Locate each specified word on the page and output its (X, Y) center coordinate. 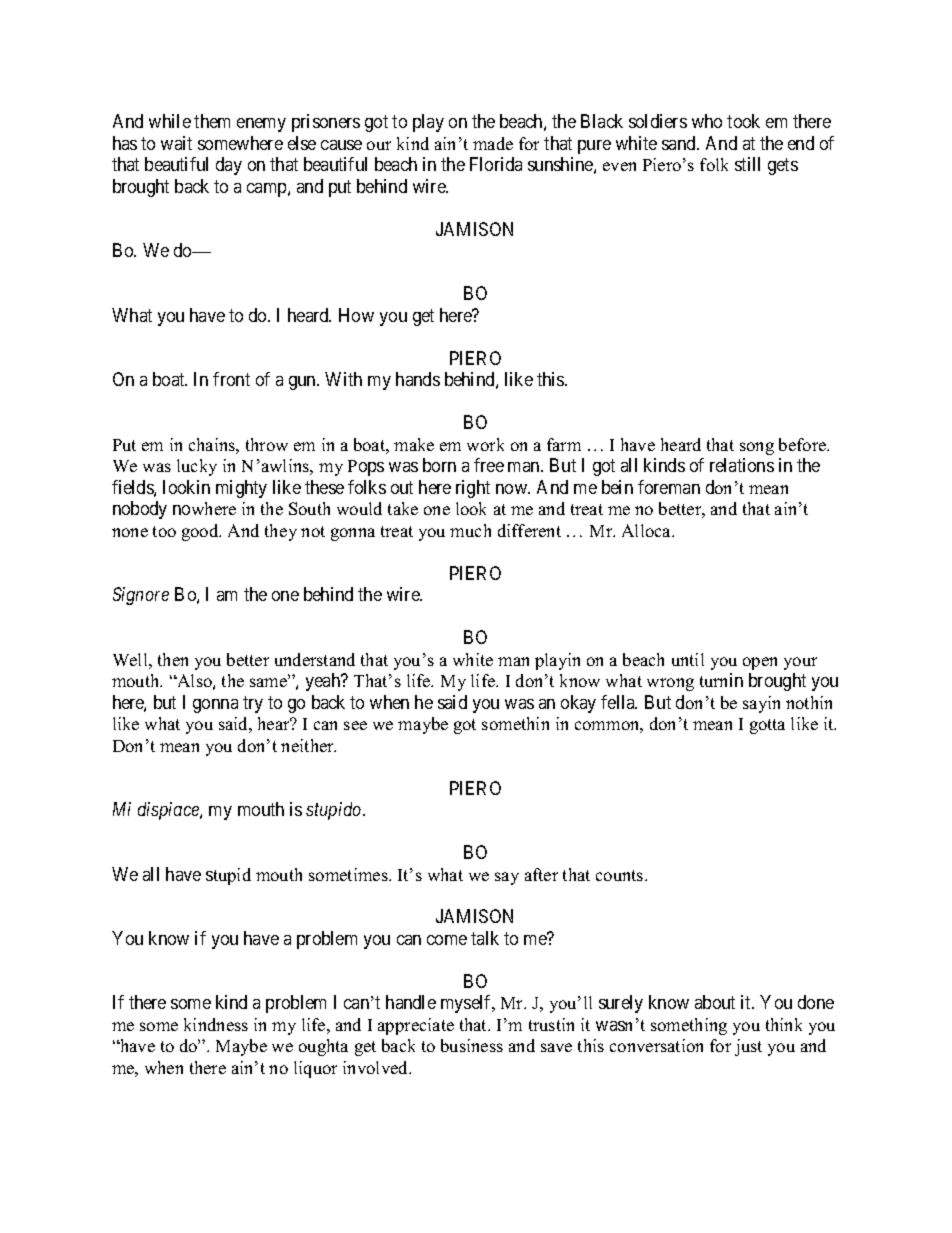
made (493, 143)
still (747, 164)
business (472, 1045)
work (485, 444)
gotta (767, 726)
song (757, 448)
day (229, 166)
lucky (197, 467)
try (253, 704)
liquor (315, 1069)
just (748, 1047)
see (355, 725)
